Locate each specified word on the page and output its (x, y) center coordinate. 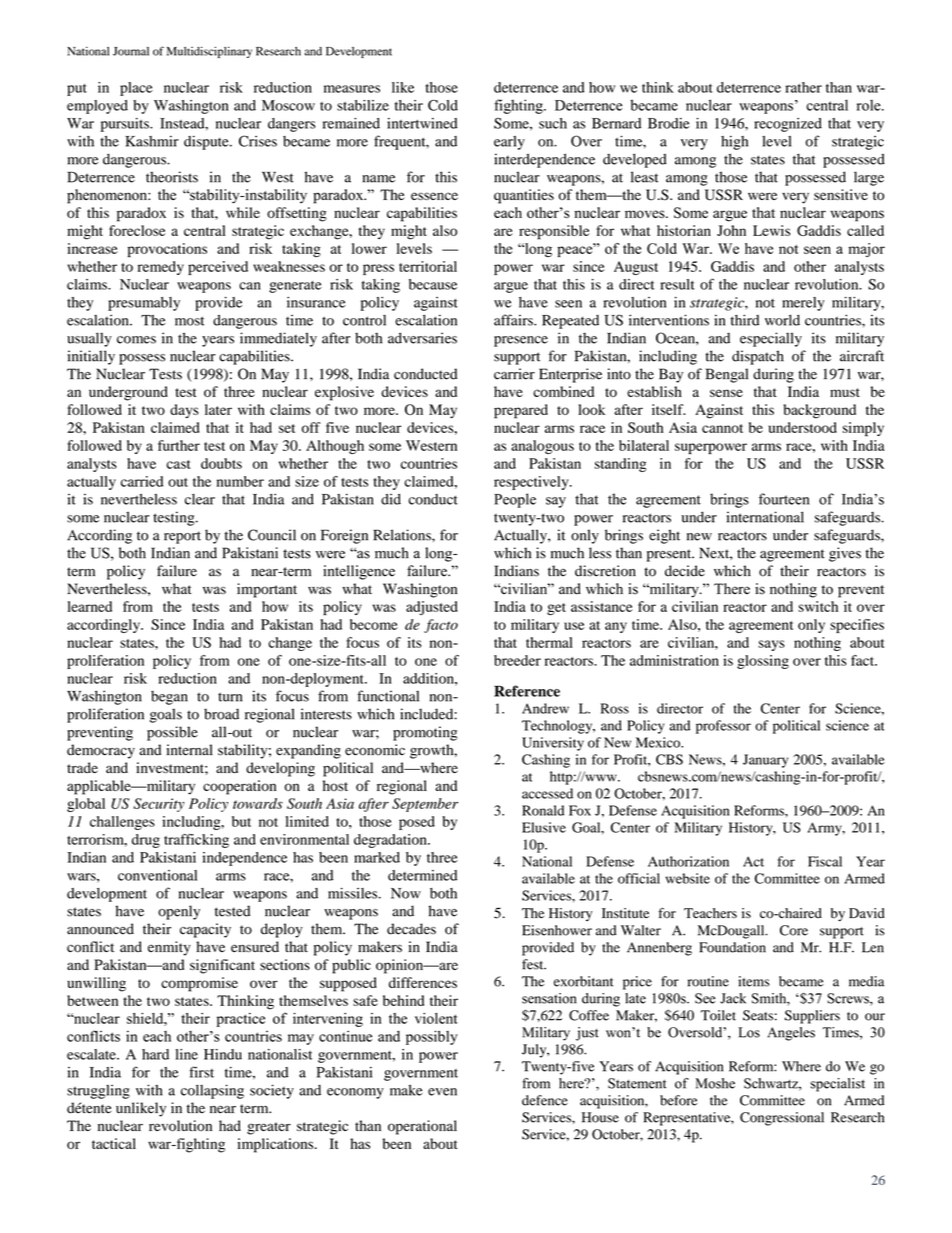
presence (521, 341)
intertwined (422, 123)
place (136, 89)
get (556, 609)
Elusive (544, 827)
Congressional (782, 1119)
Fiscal (825, 861)
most (190, 321)
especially (771, 339)
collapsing (212, 1091)
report (182, 537)
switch (818, 606)
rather (803, 87)
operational (422, 1127)
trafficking (196, 841)
